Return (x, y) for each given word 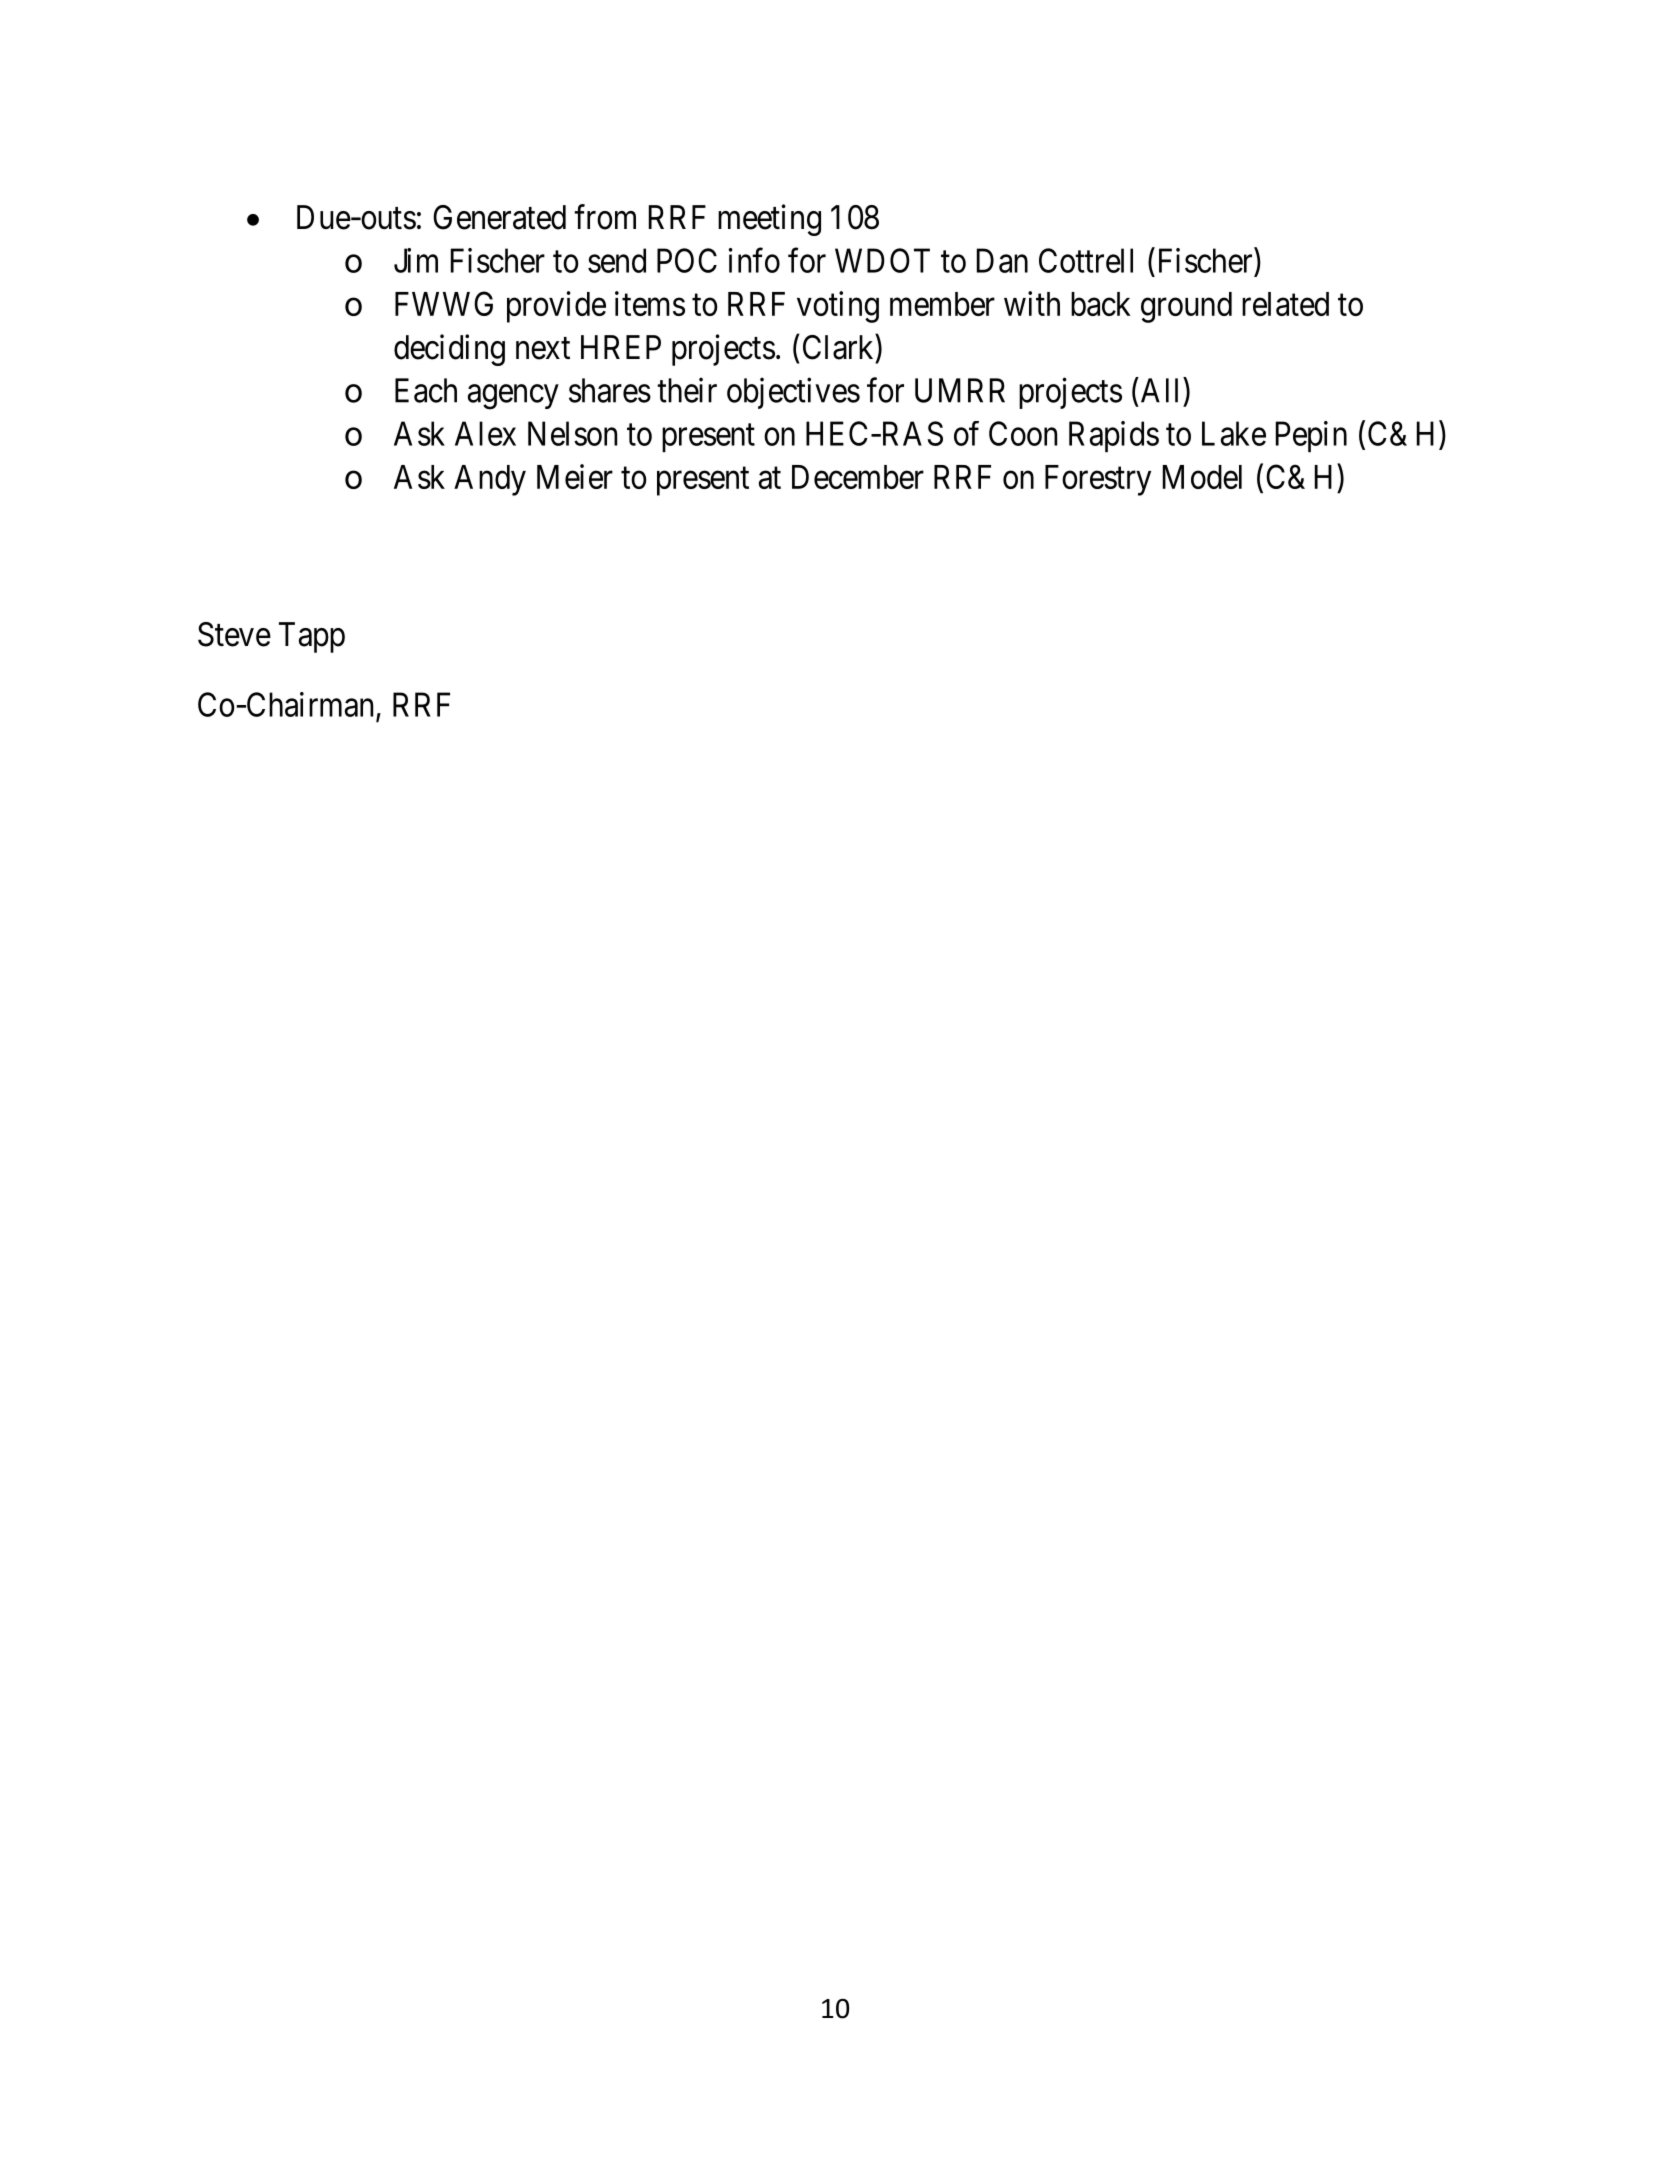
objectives (793, 393)
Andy (490, 480)
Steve (234, 634)
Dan (1002, 260)
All (1161, 390)
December (858, 477)
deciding (449, 350)
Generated (499, 217)
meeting (769, 220)
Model (1202, 477)
